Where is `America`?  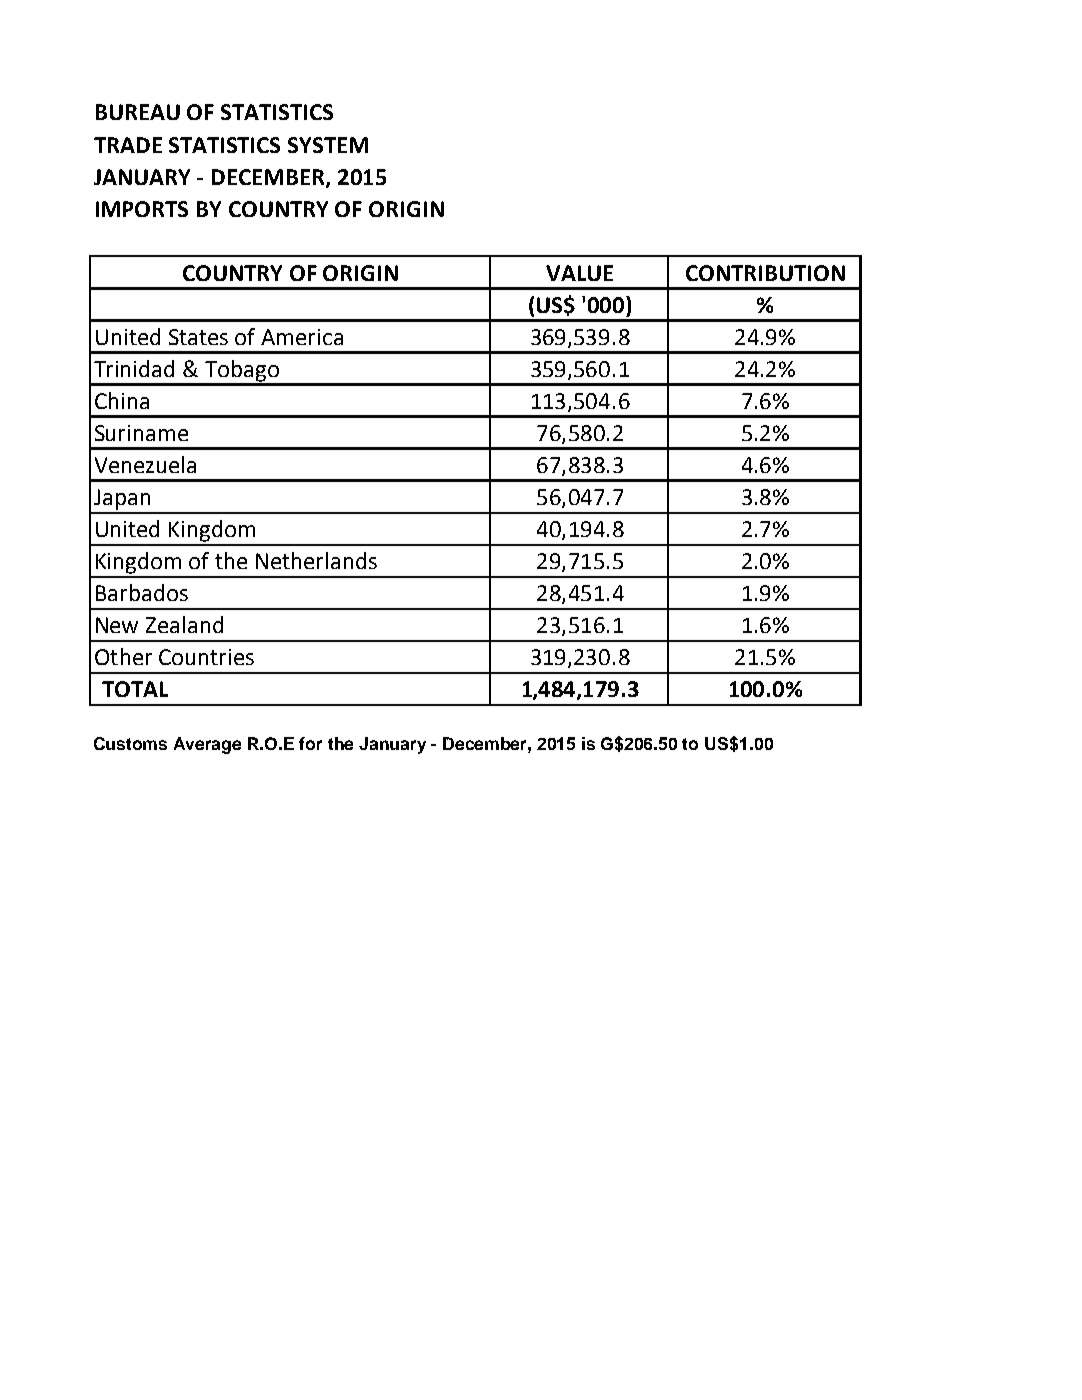 America is located at coordinates (302, 337).
